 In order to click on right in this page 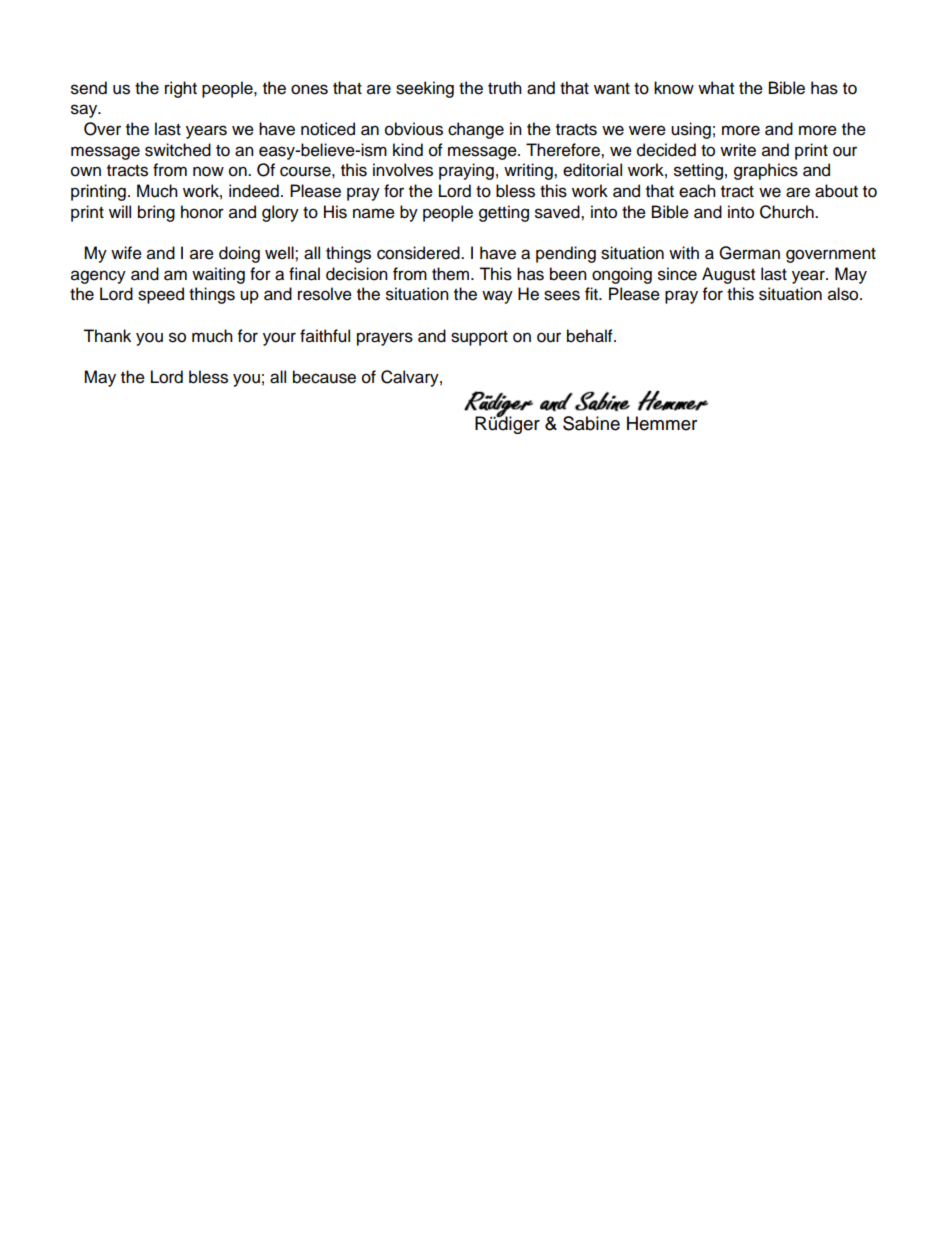, I will do `click(181, 89)`.
